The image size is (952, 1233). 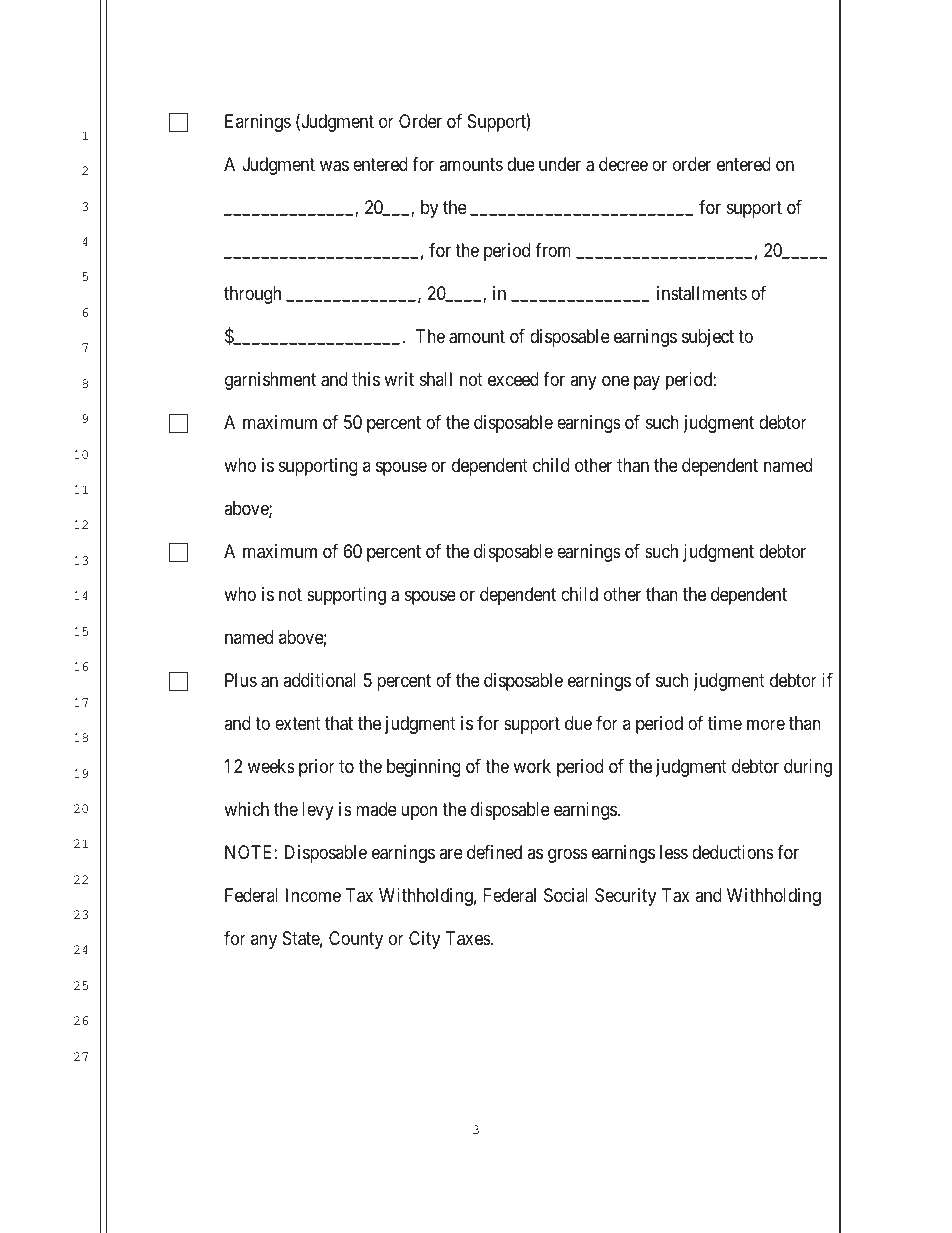 What do you see at coordinates (560, 164) in the screenshot?
I see `under` at bounding box center [560, 164].
